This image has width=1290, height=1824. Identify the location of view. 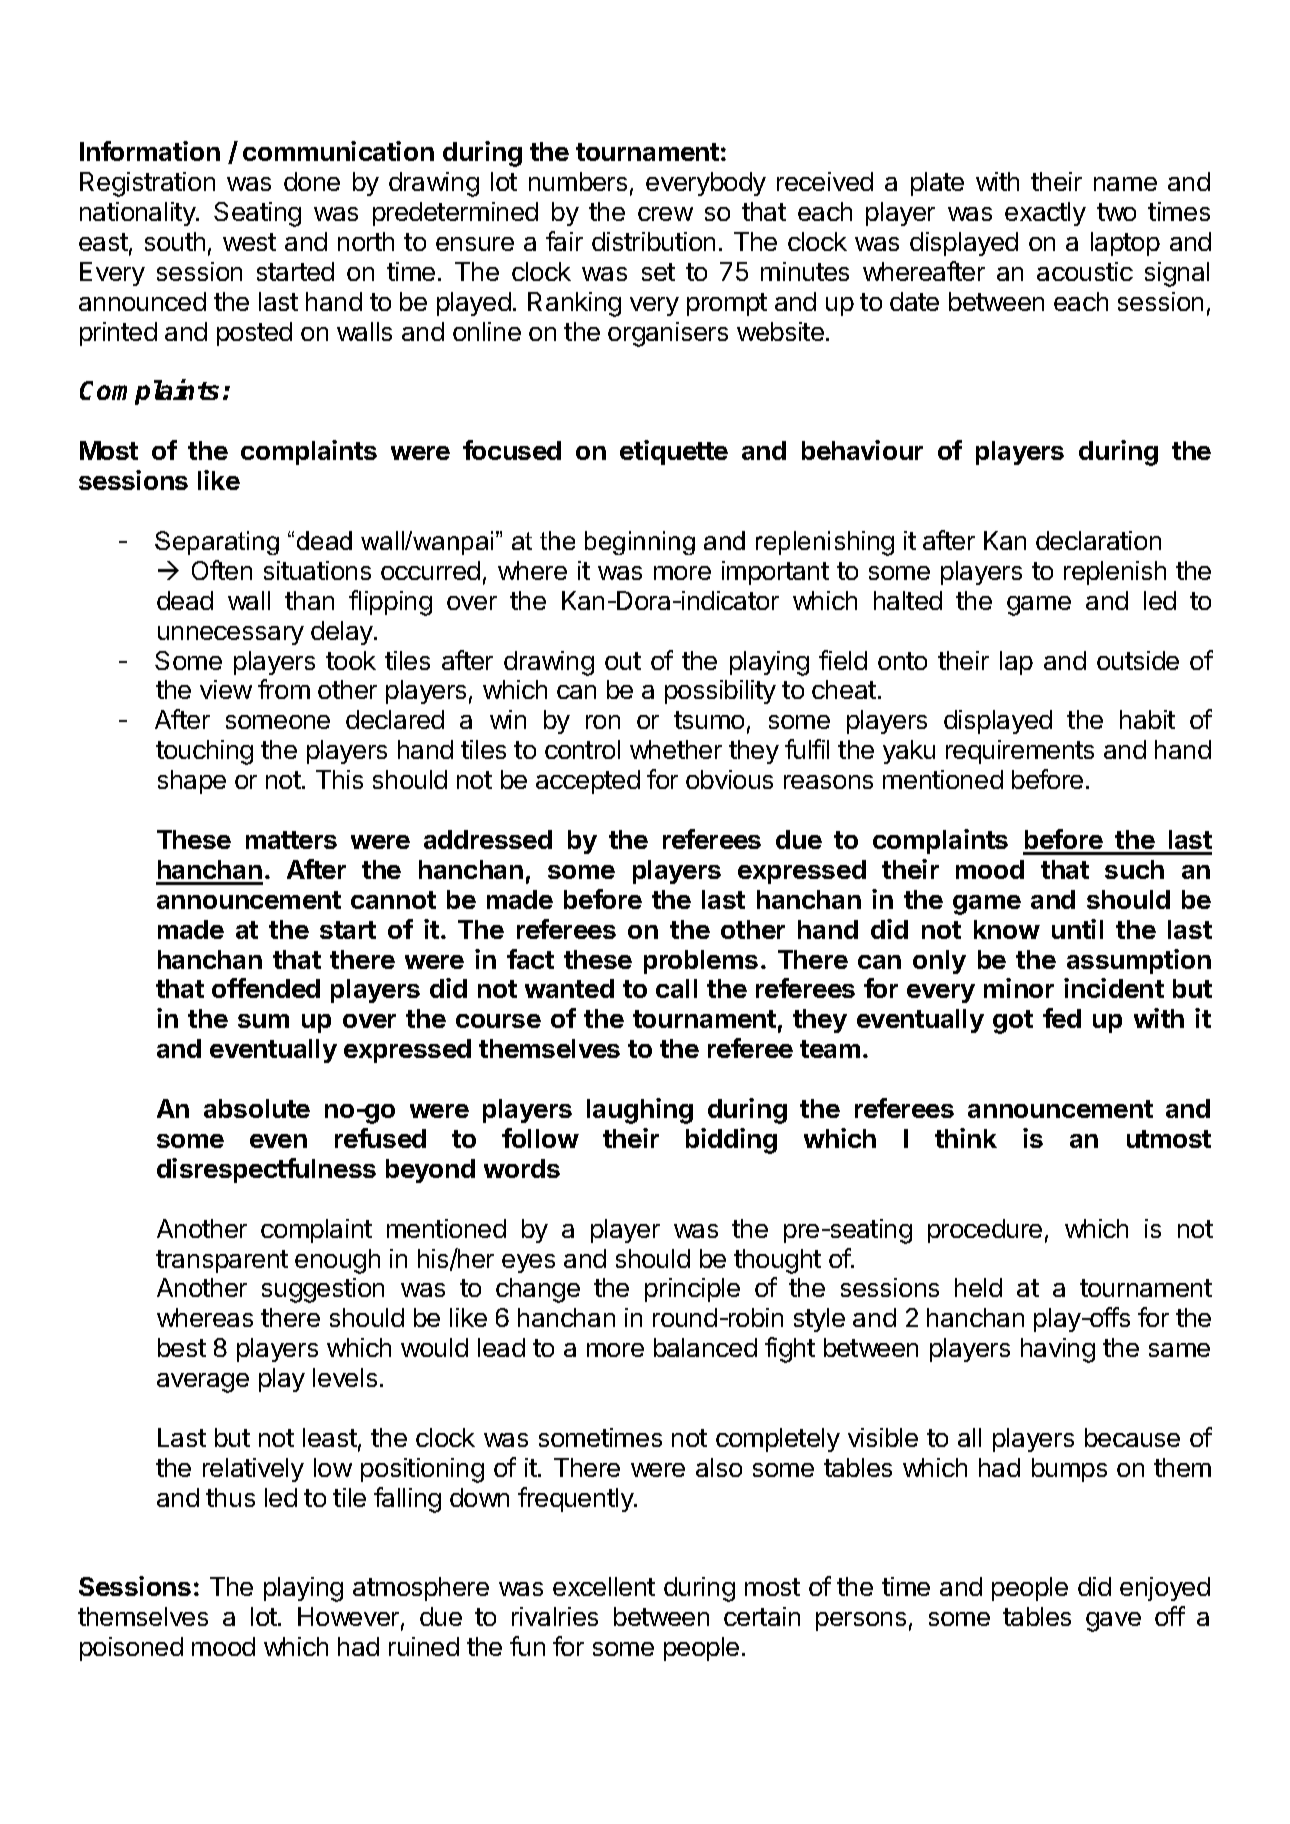
(226, 689).
